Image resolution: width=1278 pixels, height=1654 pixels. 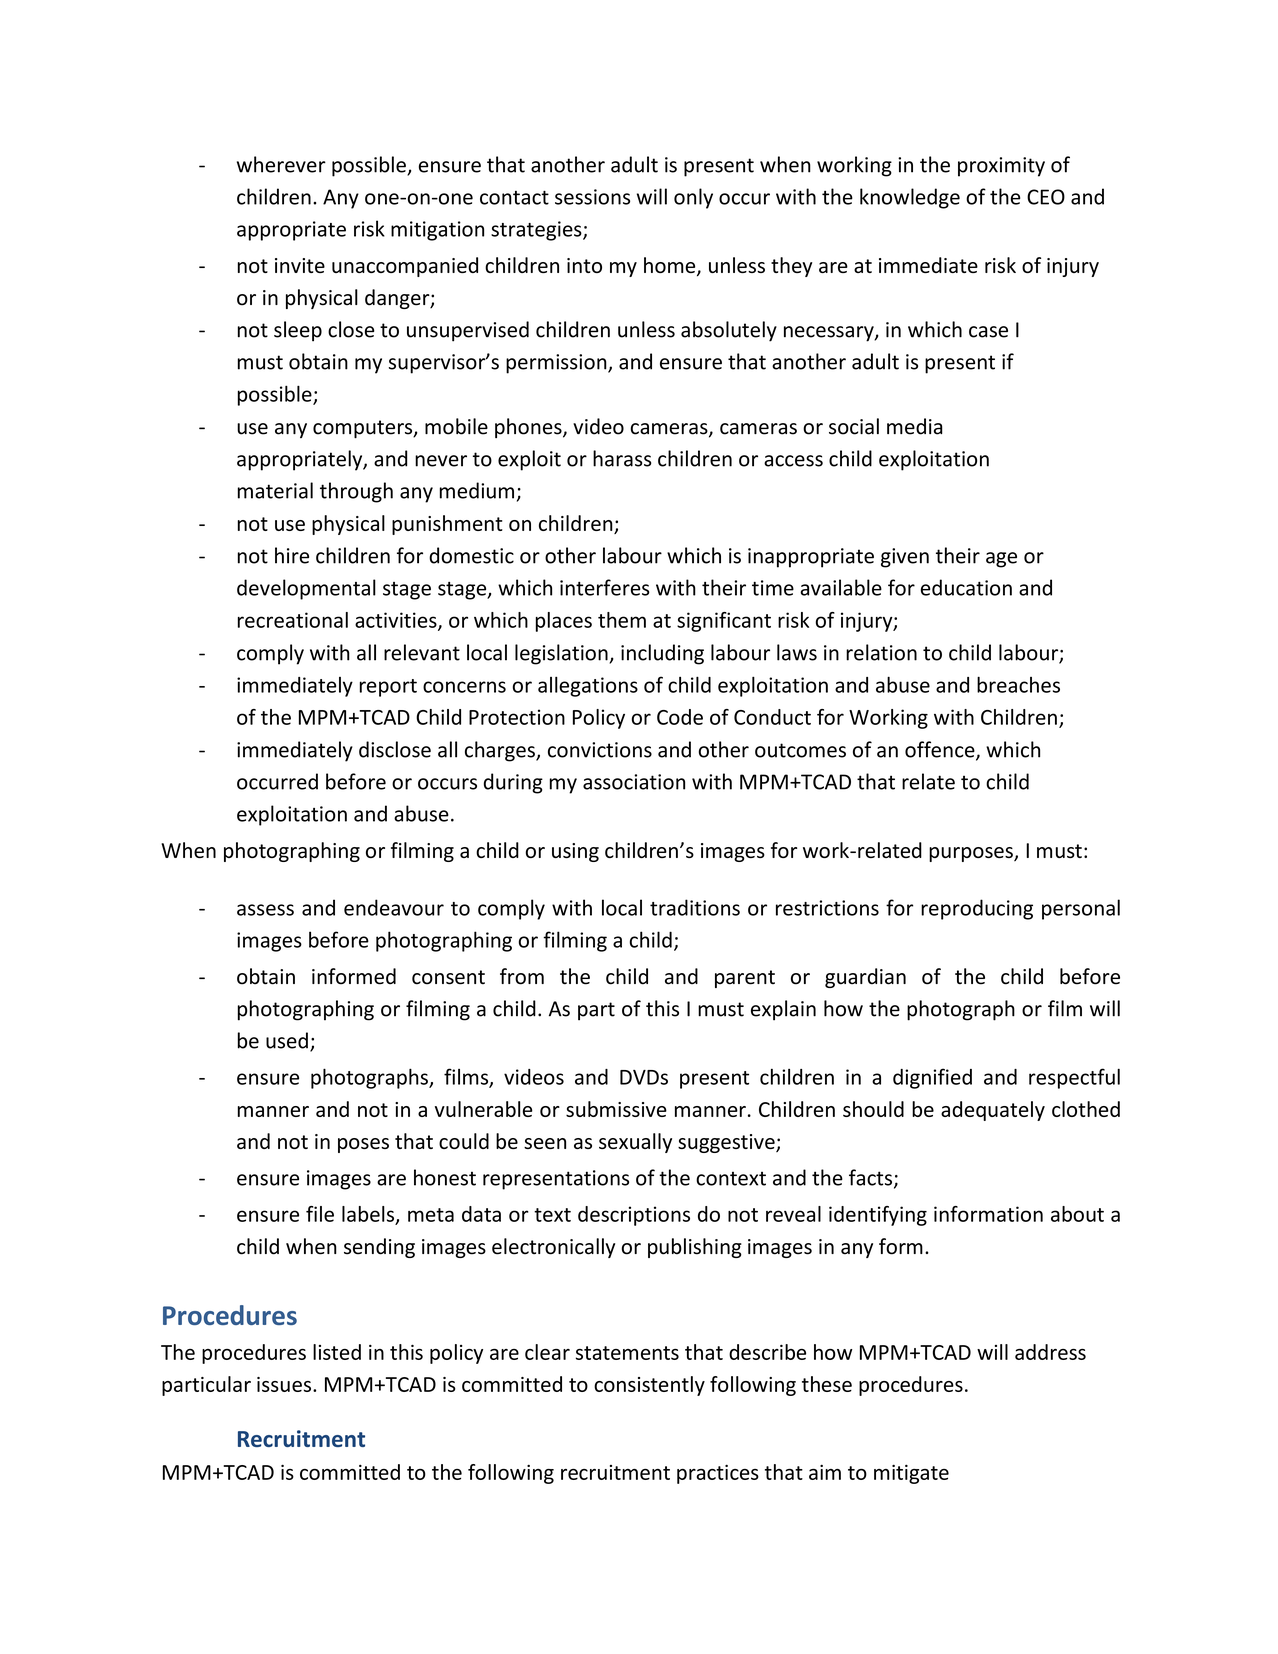 What do you see at coordinates (911, 1474) in the screenshot?
I see `mitigate` at bounding box center [911, 1474].
